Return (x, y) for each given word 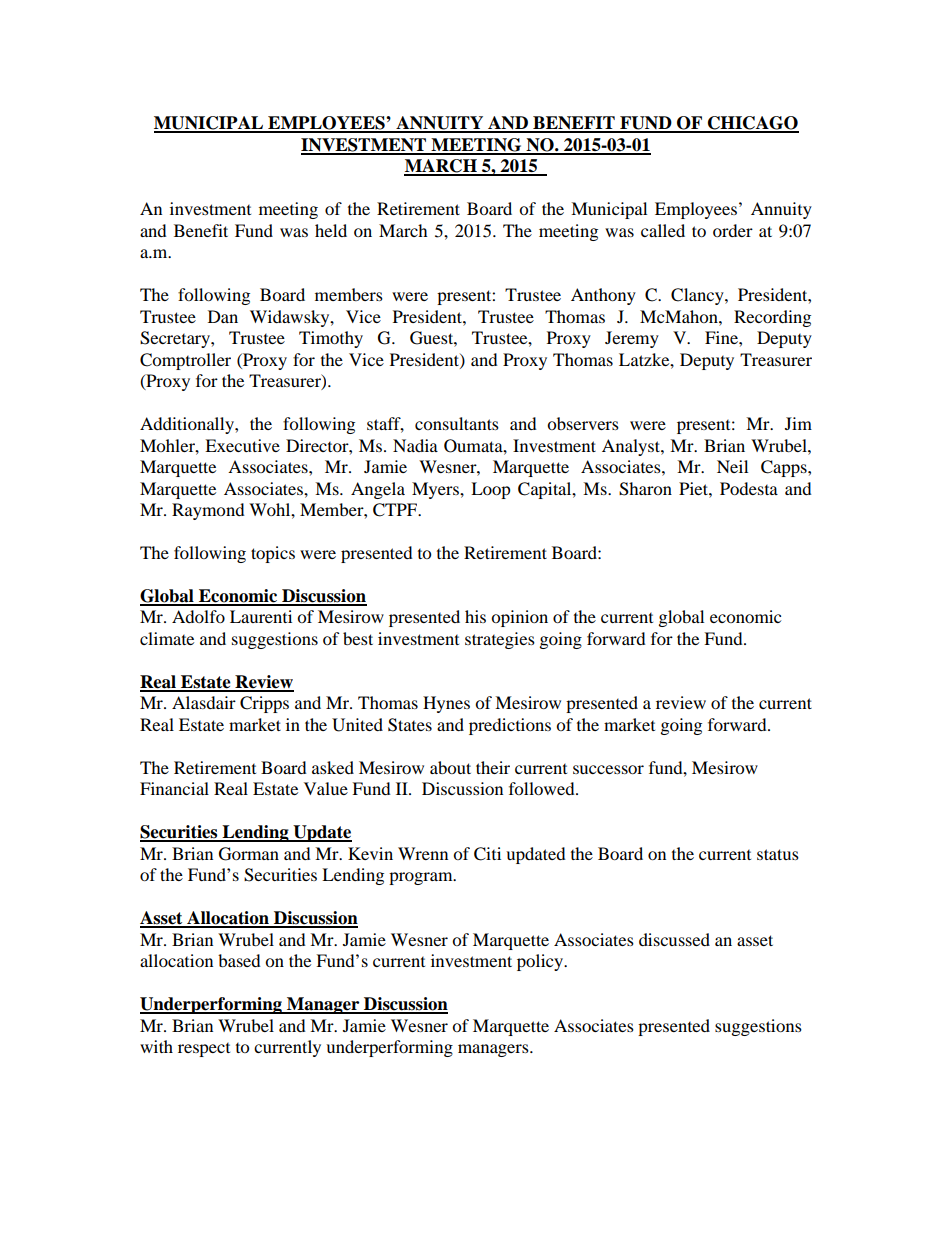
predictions (510, 726)
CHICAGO (752, 124)
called (663, 230)
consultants (457, 423)
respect (204, 1050)
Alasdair (204, 702)
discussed (674, 939)
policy (541, 962)
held (331, 230)
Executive (242, 445)
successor (608, 769)
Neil (732, 466)
